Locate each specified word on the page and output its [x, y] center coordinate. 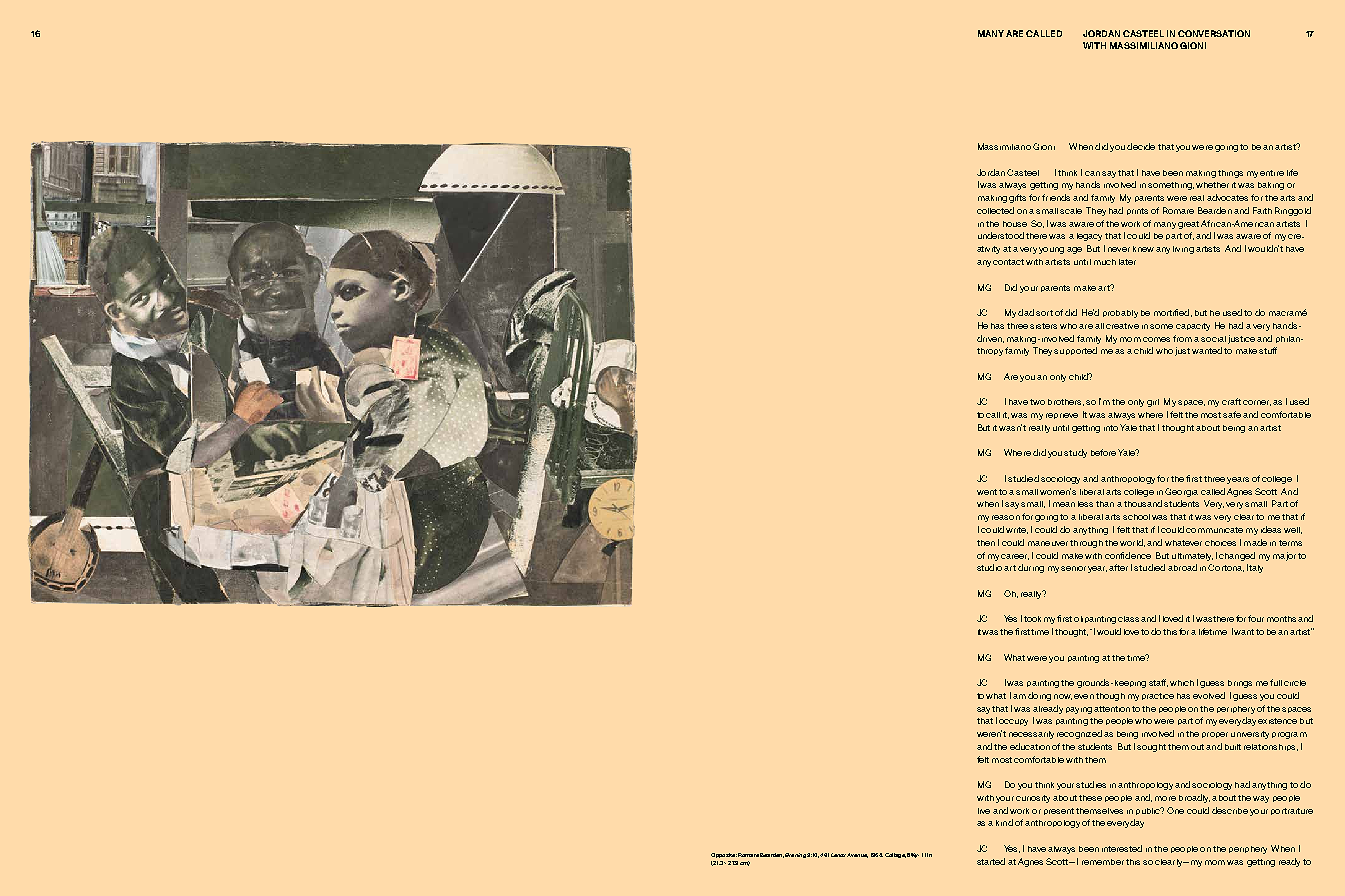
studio [989, 567]
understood [1001, 235]
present [1059, 811]
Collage [895, 855]
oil [1078, 619]
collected [995, 210]
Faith [1262, 210]
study [1075, 453]
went [987, 492]
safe [1232, 414]
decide [1141, 146]
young [1051, 250]
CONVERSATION [1214, 33]
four [1256, 618]
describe [1230, 810]
